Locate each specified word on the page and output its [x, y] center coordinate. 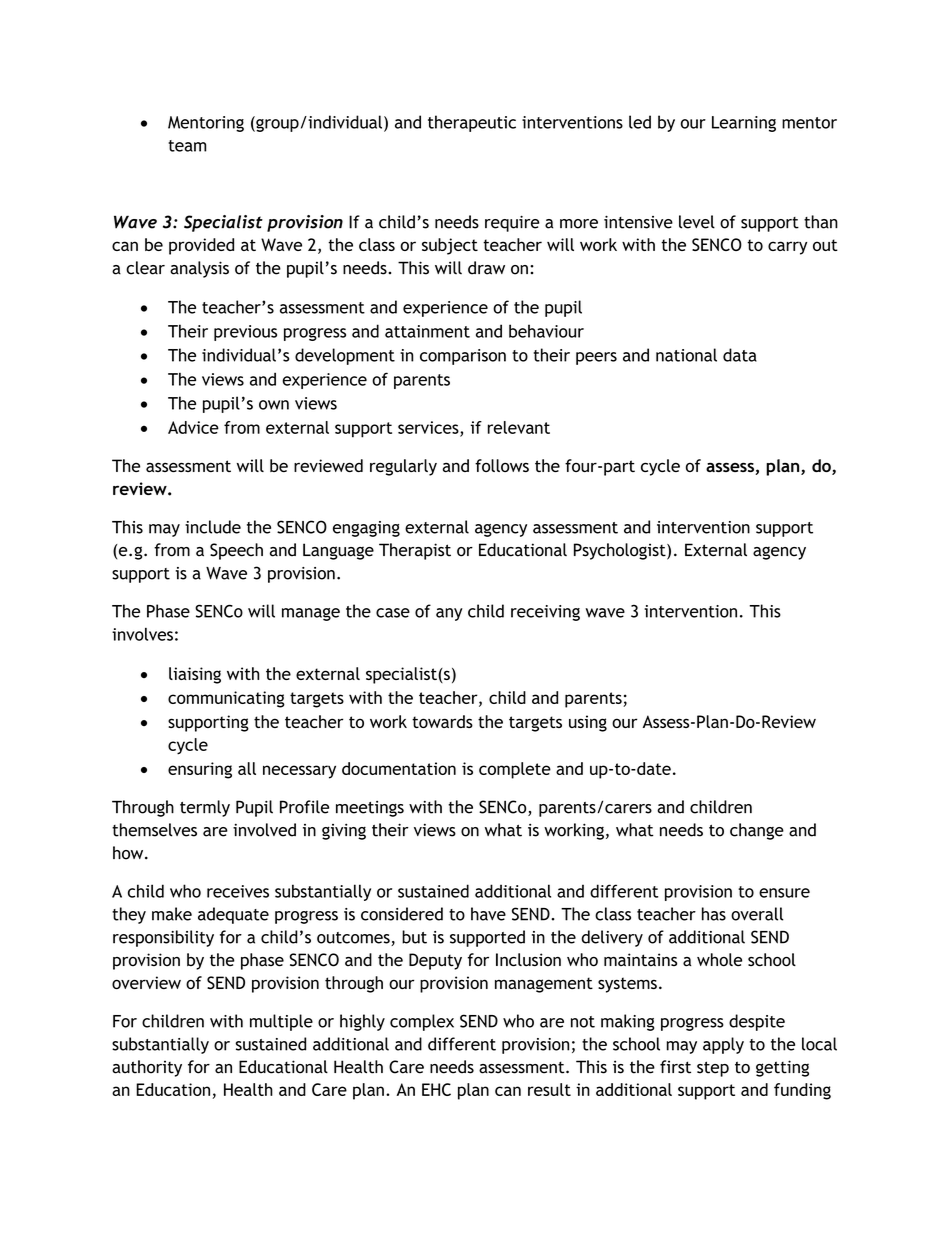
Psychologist [621, 551]
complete [515, 770]
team [187, 146]
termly [205, 808]
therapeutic [472, 123]
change [757, 831]
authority [147, 1068]
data [740, 355]
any [449, 614]
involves [142, 634]
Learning [744, 124]
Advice [193, 427]
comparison [463, 357]
